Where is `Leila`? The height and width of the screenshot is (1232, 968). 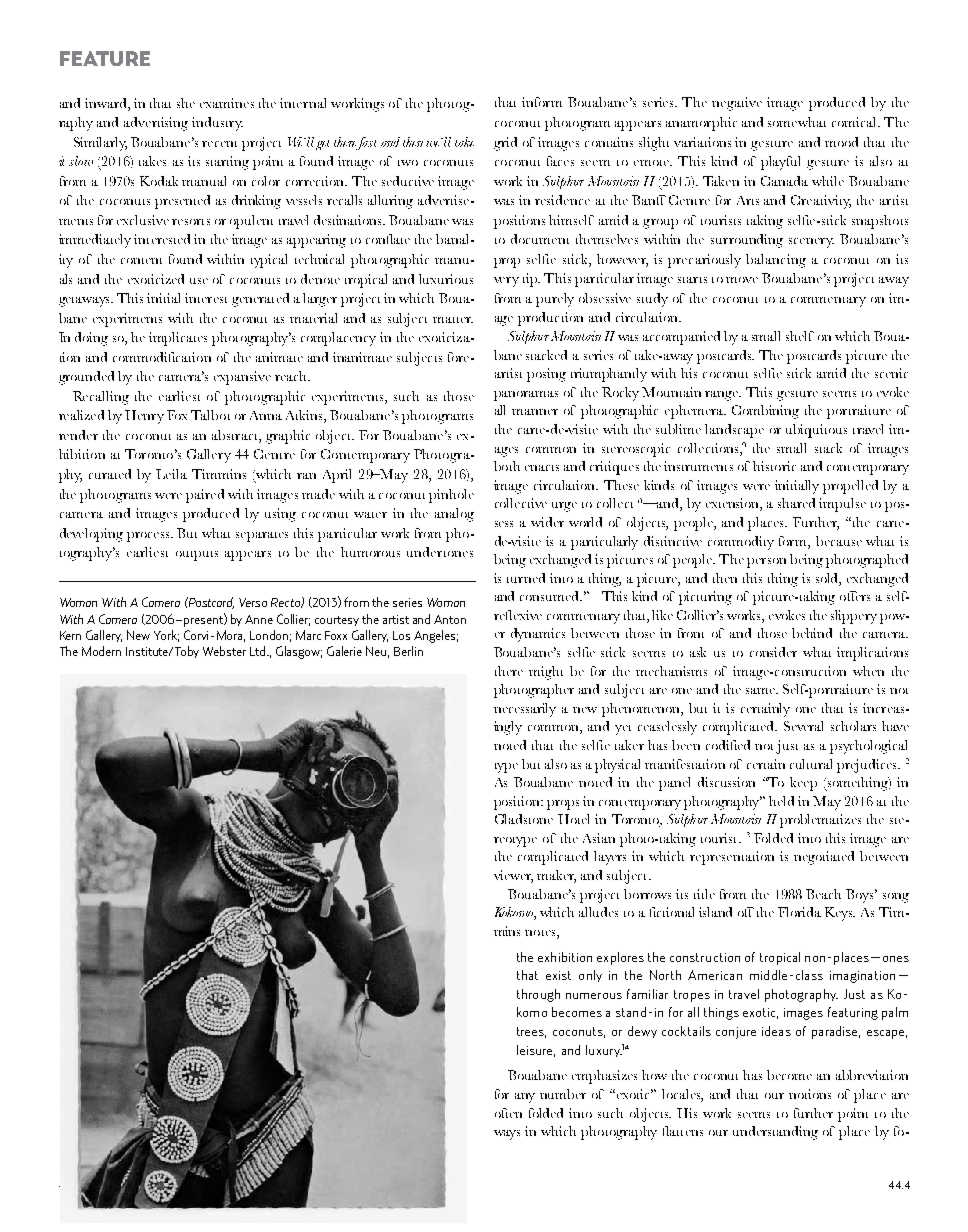 Leila is located at coordinates (171, 474).
